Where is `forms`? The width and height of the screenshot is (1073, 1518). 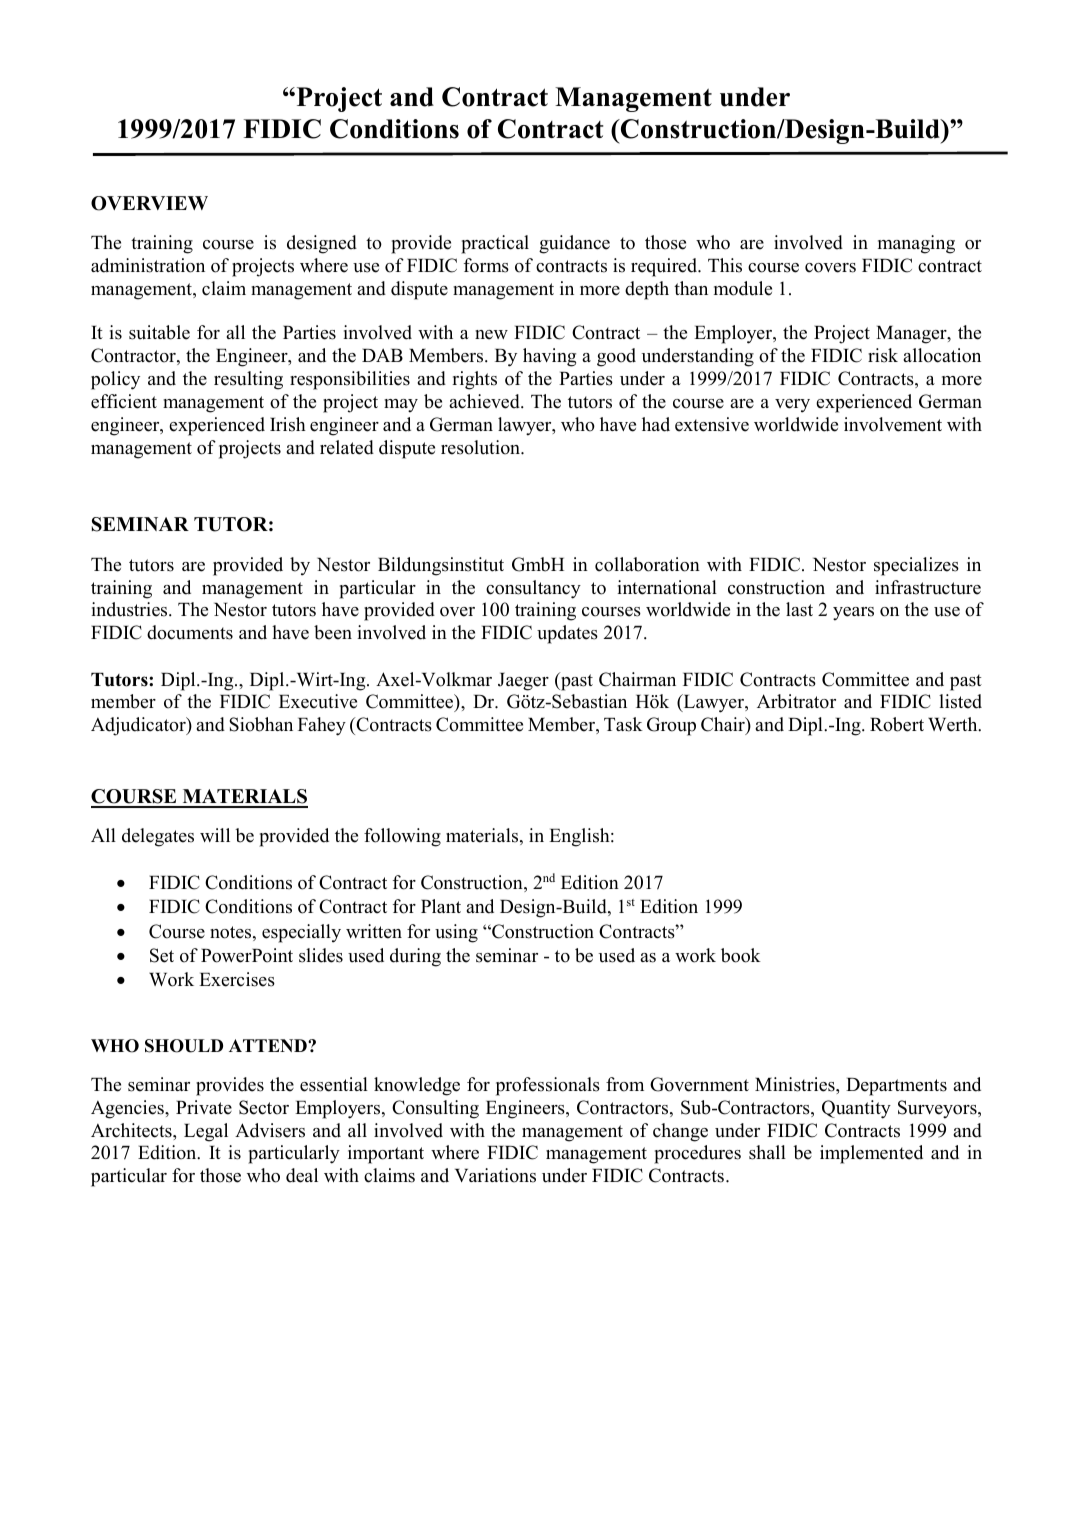 forms is located at coordinates (486, 265).
